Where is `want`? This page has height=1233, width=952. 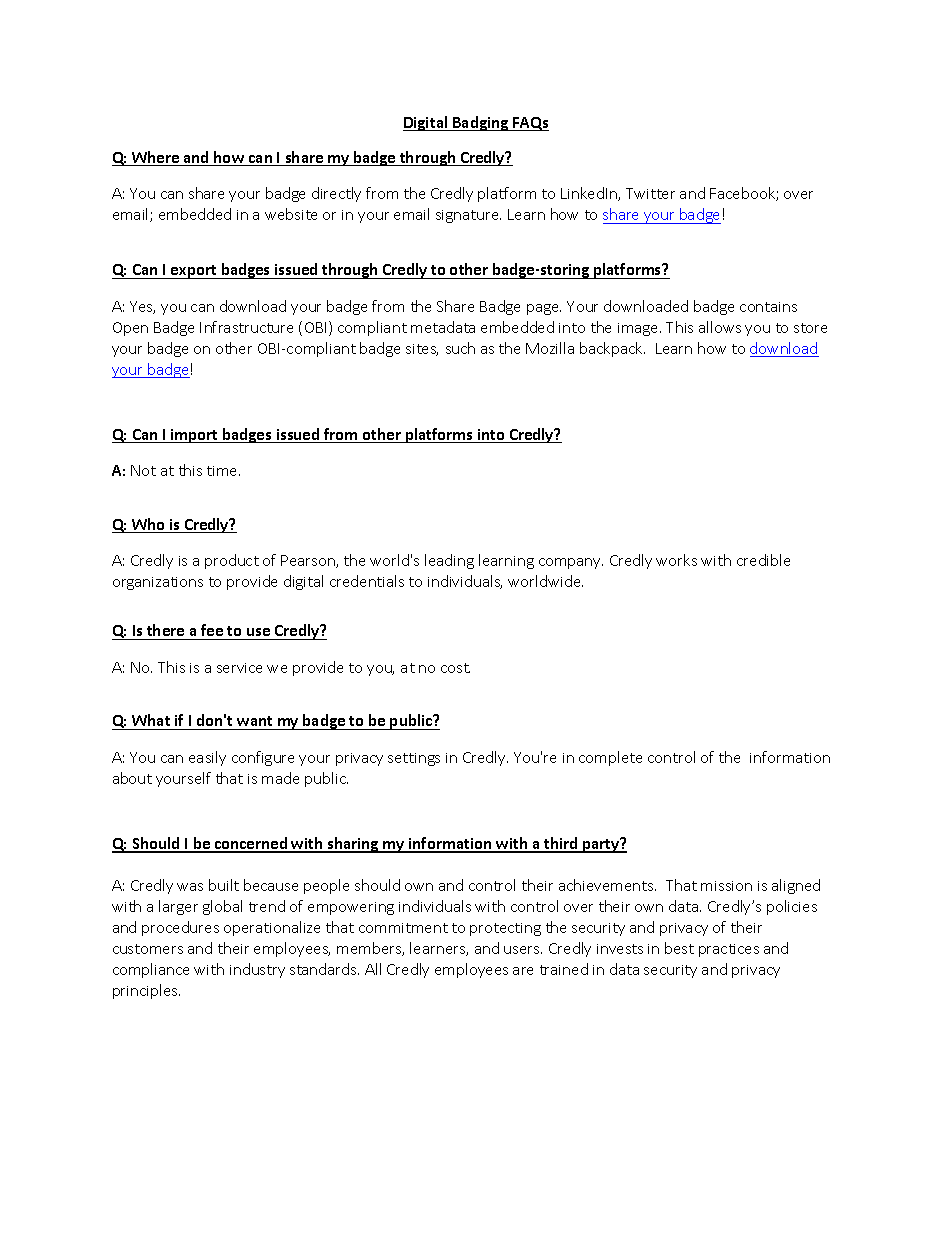
want is located at coordinates (254, 721).
